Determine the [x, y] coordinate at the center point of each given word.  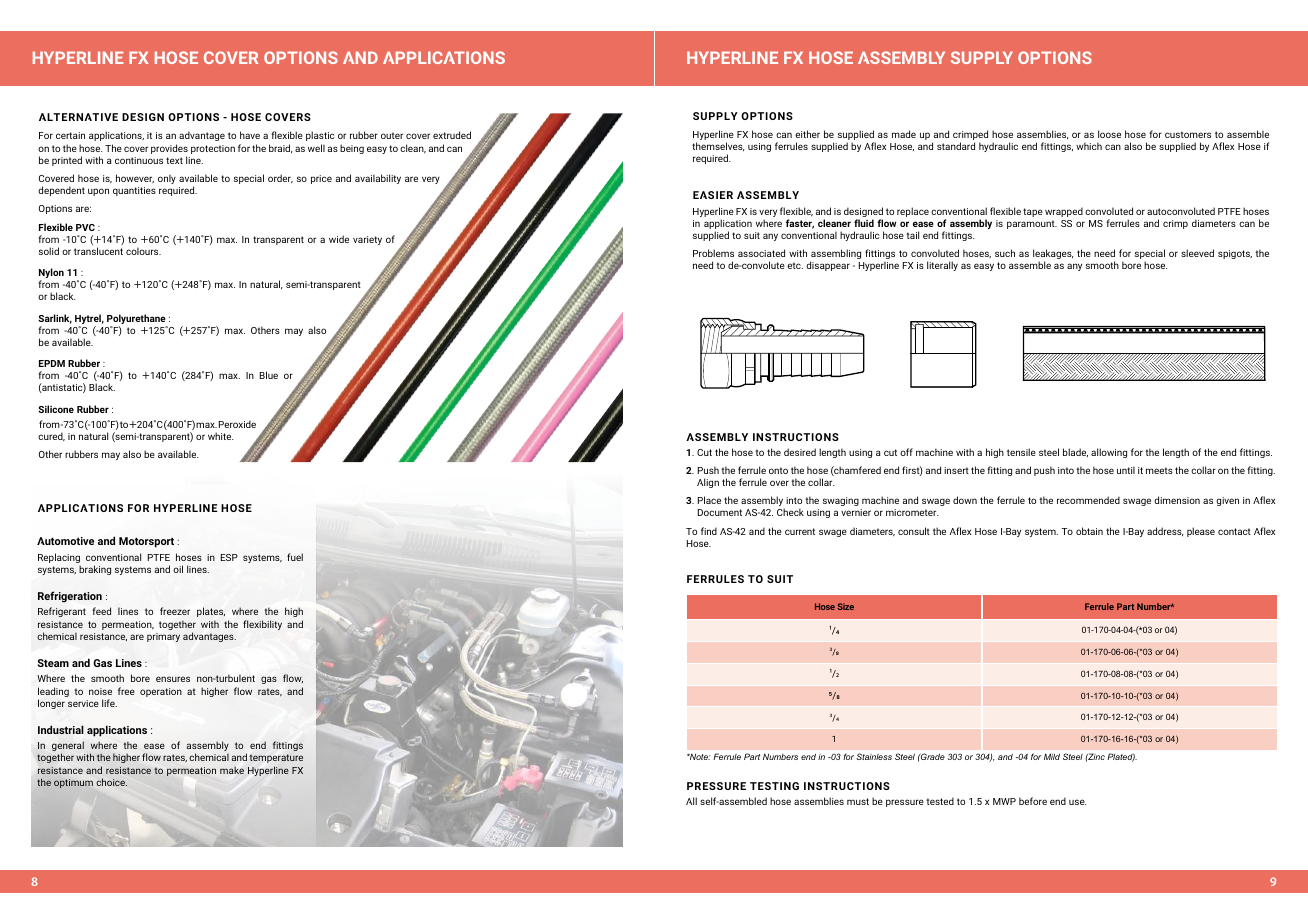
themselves [718, 146]
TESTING [774, 786]
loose [1109, 134]
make [232, 770]
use [1077, 802]
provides [169, 149]
